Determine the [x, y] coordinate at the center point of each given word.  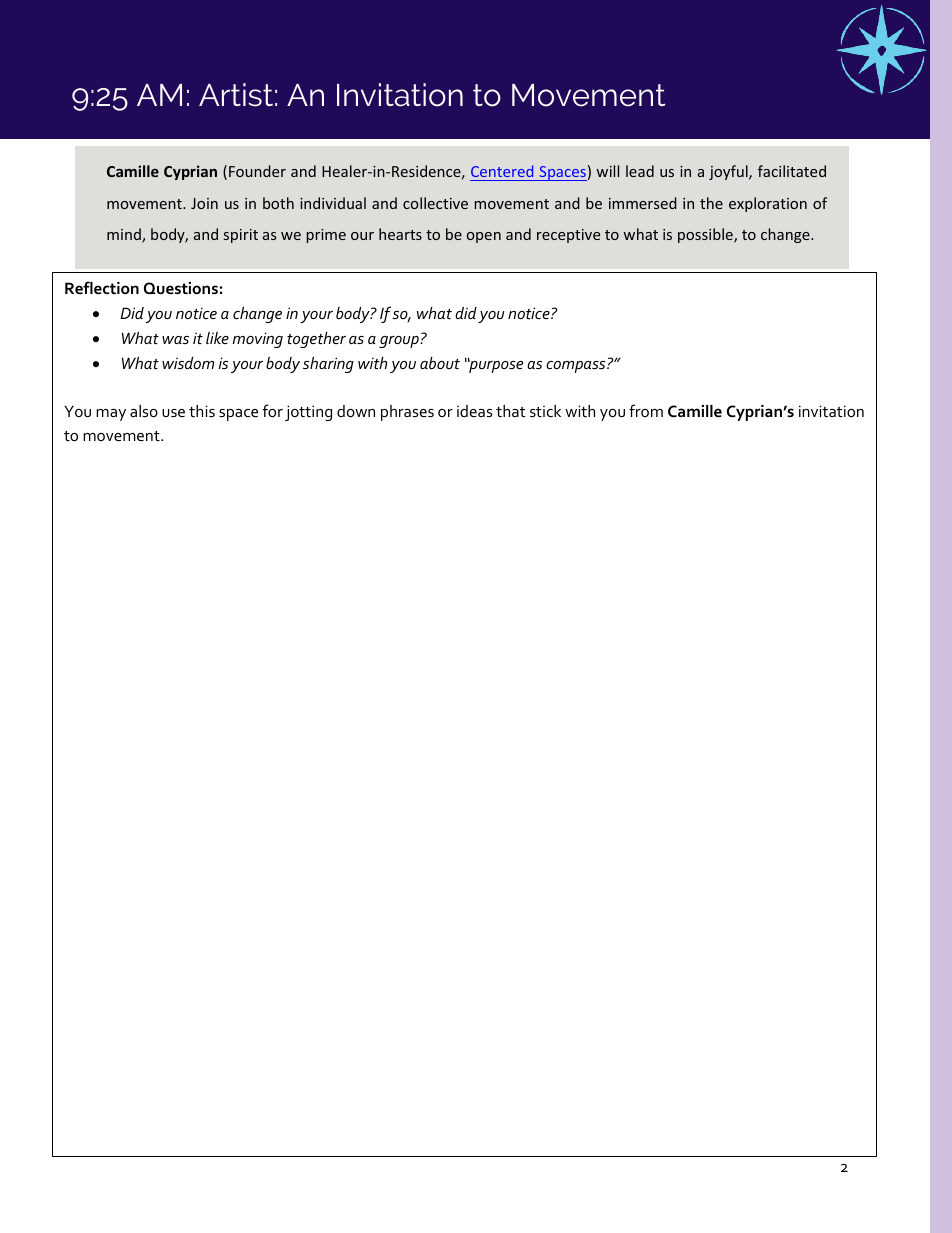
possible [706, 235]
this [202, 411]
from [646, 410]
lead [640, 171]
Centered [502, 171]
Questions [181, 288]
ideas [474, 411]
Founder [257, 171]
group [400, 342]
